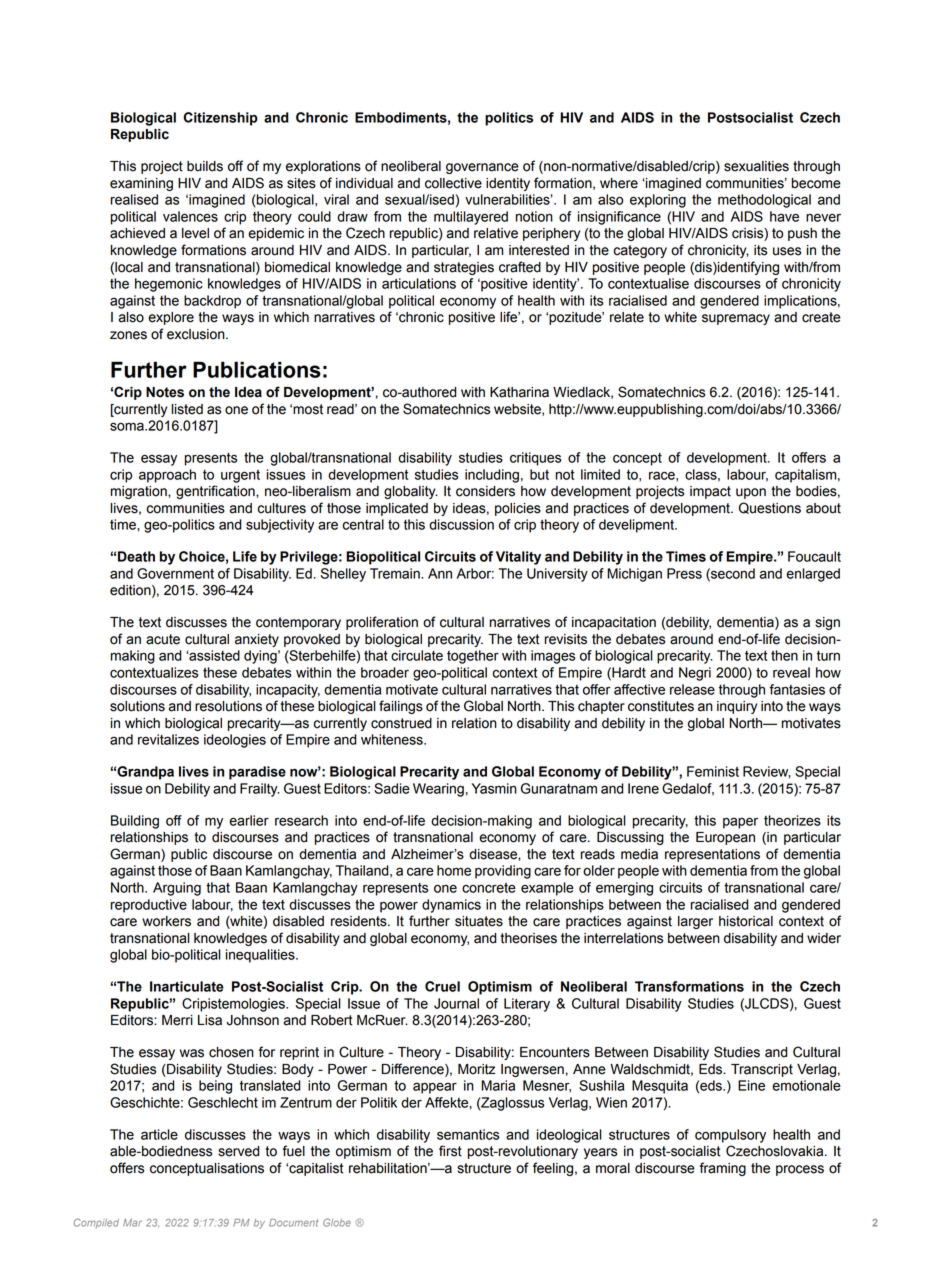 This document has width=951, height=1288. I want to click on workers, so click(166, 921).
